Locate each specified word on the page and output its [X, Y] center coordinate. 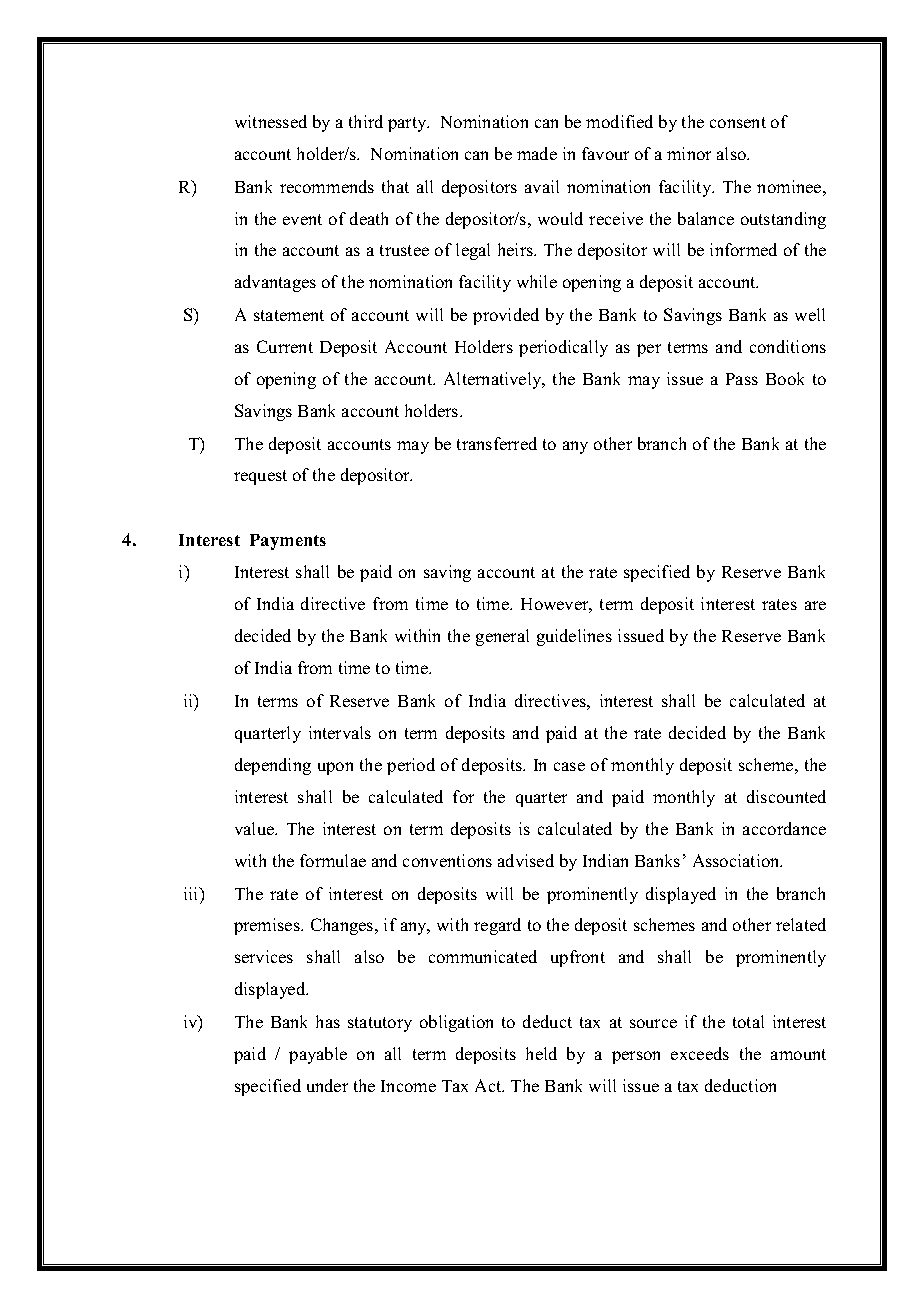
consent [738, 122]
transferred [497, 443]
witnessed [271, 121]
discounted [786, 796]
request [260, 477]
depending [273, 766]
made [537, 153]
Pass [742, 379]
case [569, 766]
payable [318, 1055]
